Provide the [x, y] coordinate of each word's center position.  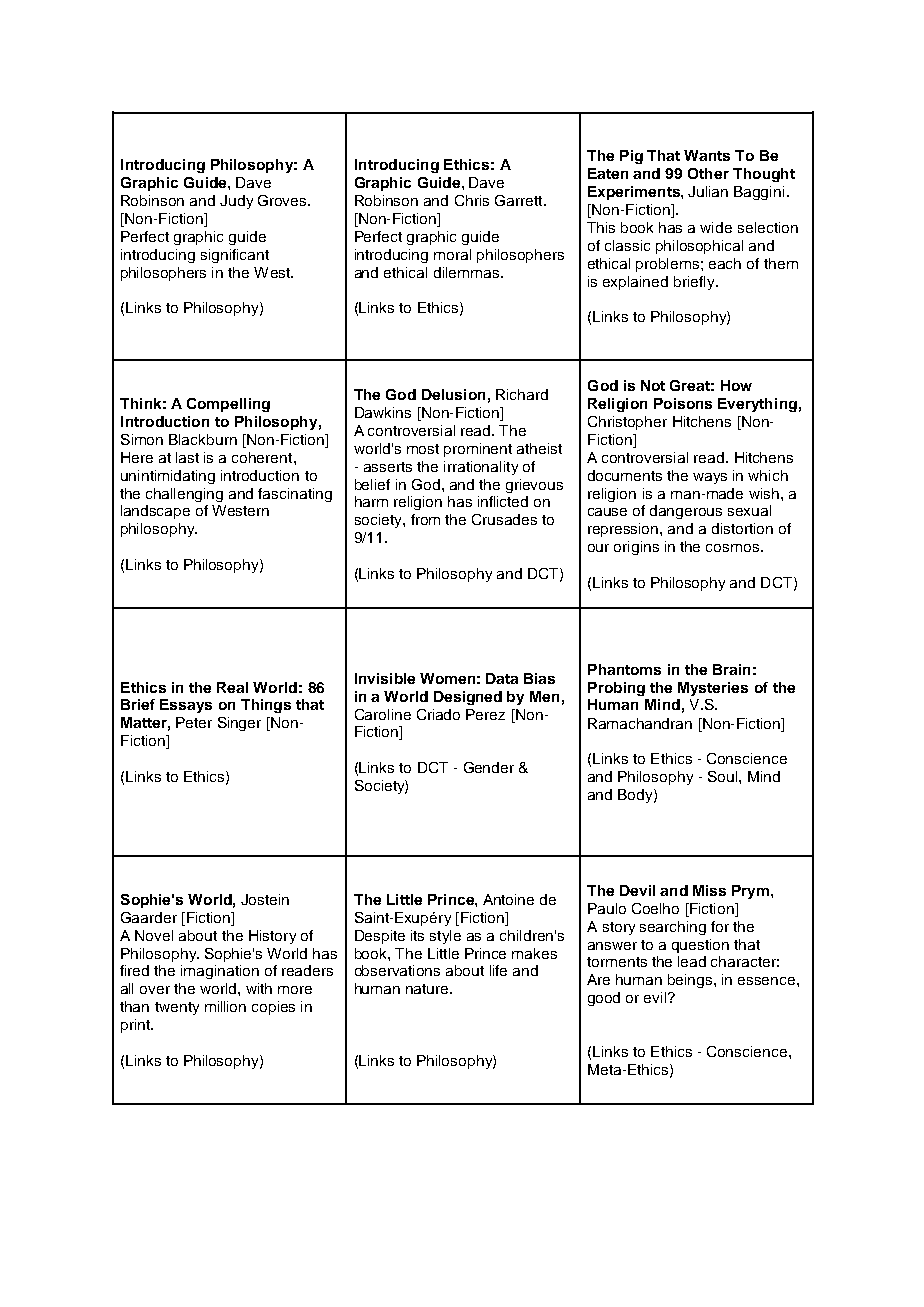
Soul [724, 776]
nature [428, 989]
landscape [155, 512]
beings [691, 981]
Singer [239, 724]
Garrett [520, 200]
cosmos [734, 548]
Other [708, 173]
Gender [489, 767]
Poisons [683, 403]
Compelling [228, 405]
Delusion [453, 394]
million [225, 1006]
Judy [236, 202]
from [425, 519]
